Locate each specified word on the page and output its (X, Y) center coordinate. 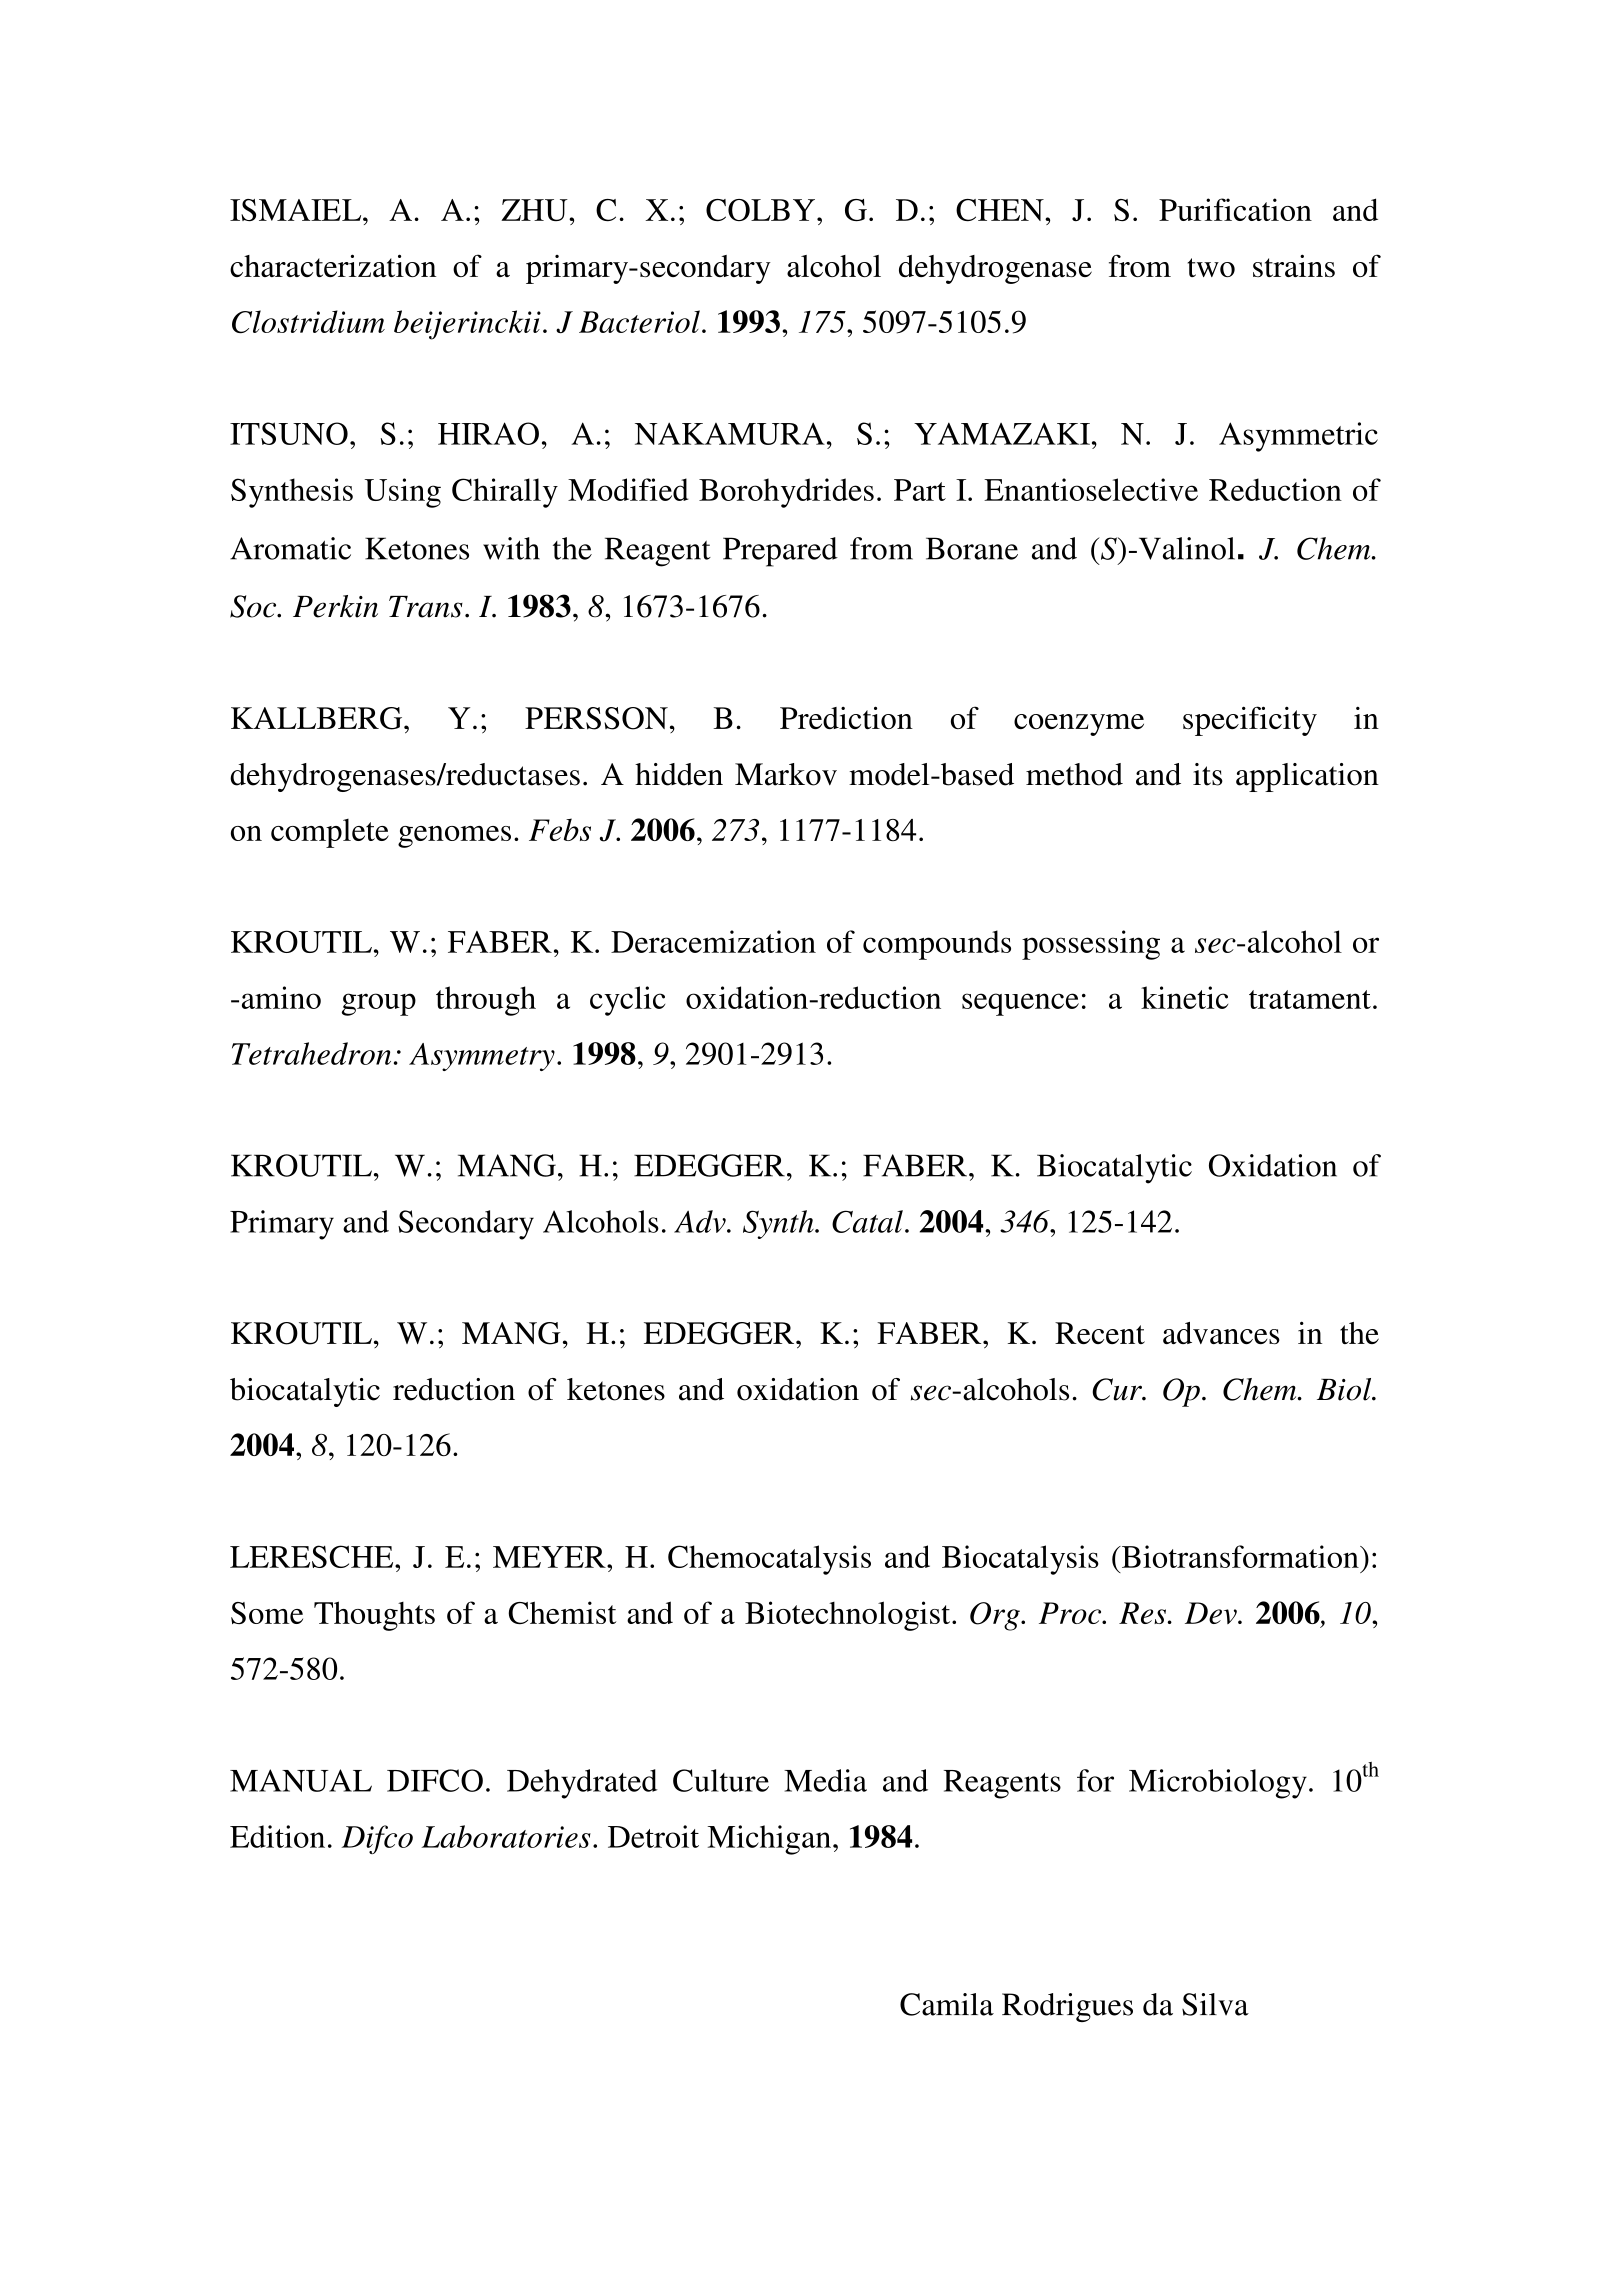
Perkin (335, 606)
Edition (277, 1836)
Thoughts (374, 1616)
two (1211, 267)
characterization (333, 265)
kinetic (1184, 997)
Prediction (846, 717)
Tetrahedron (311, 1053)
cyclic (627, 1001)
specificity (1250, 721)
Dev (1212, 1613)
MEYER (550, 1557)
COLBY (762, 210)
